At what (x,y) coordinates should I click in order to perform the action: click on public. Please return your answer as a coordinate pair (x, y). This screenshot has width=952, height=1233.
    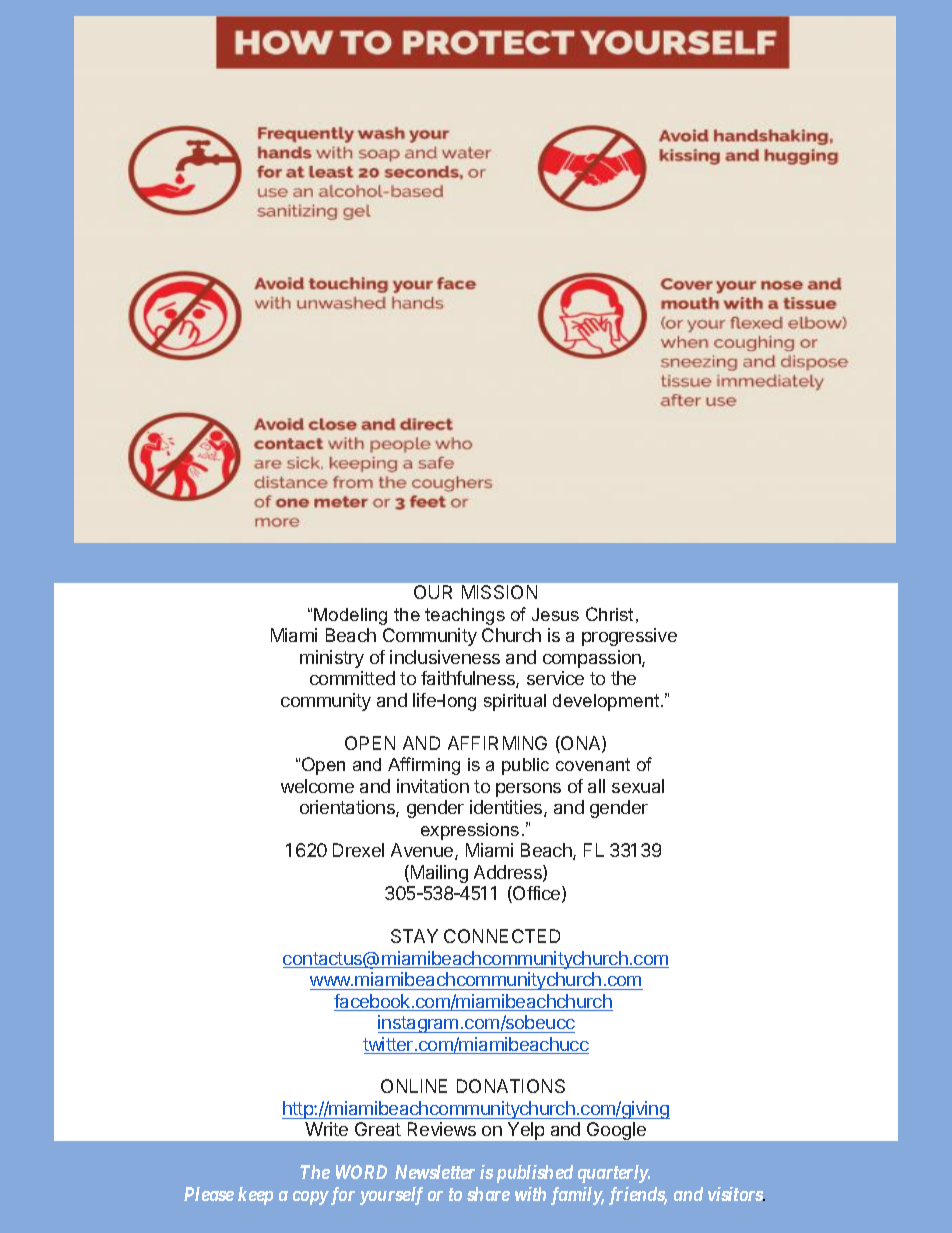
    Looking at the image, I should click on (525, 766).
